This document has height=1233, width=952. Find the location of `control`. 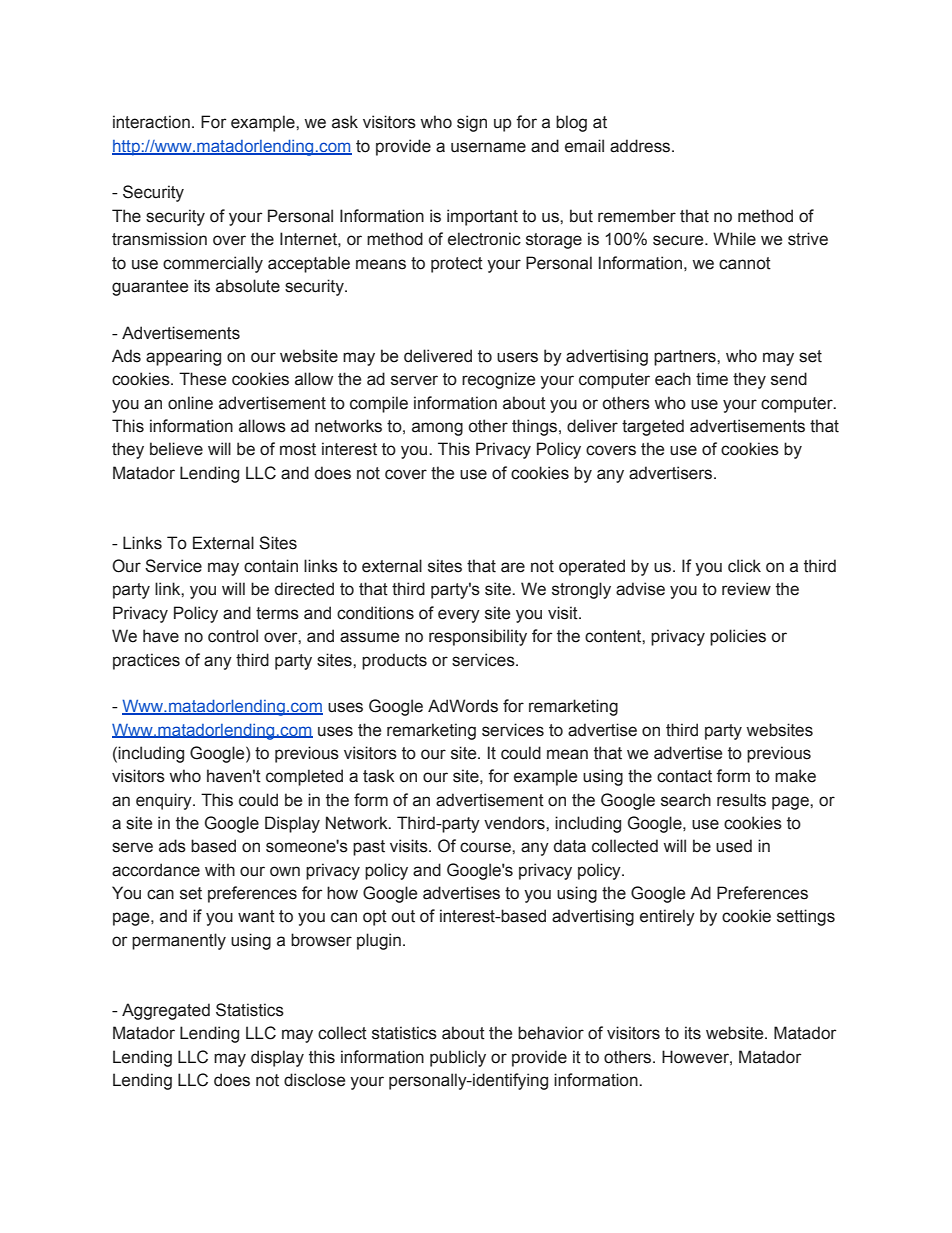

control is located at coordinates (233, 636).
